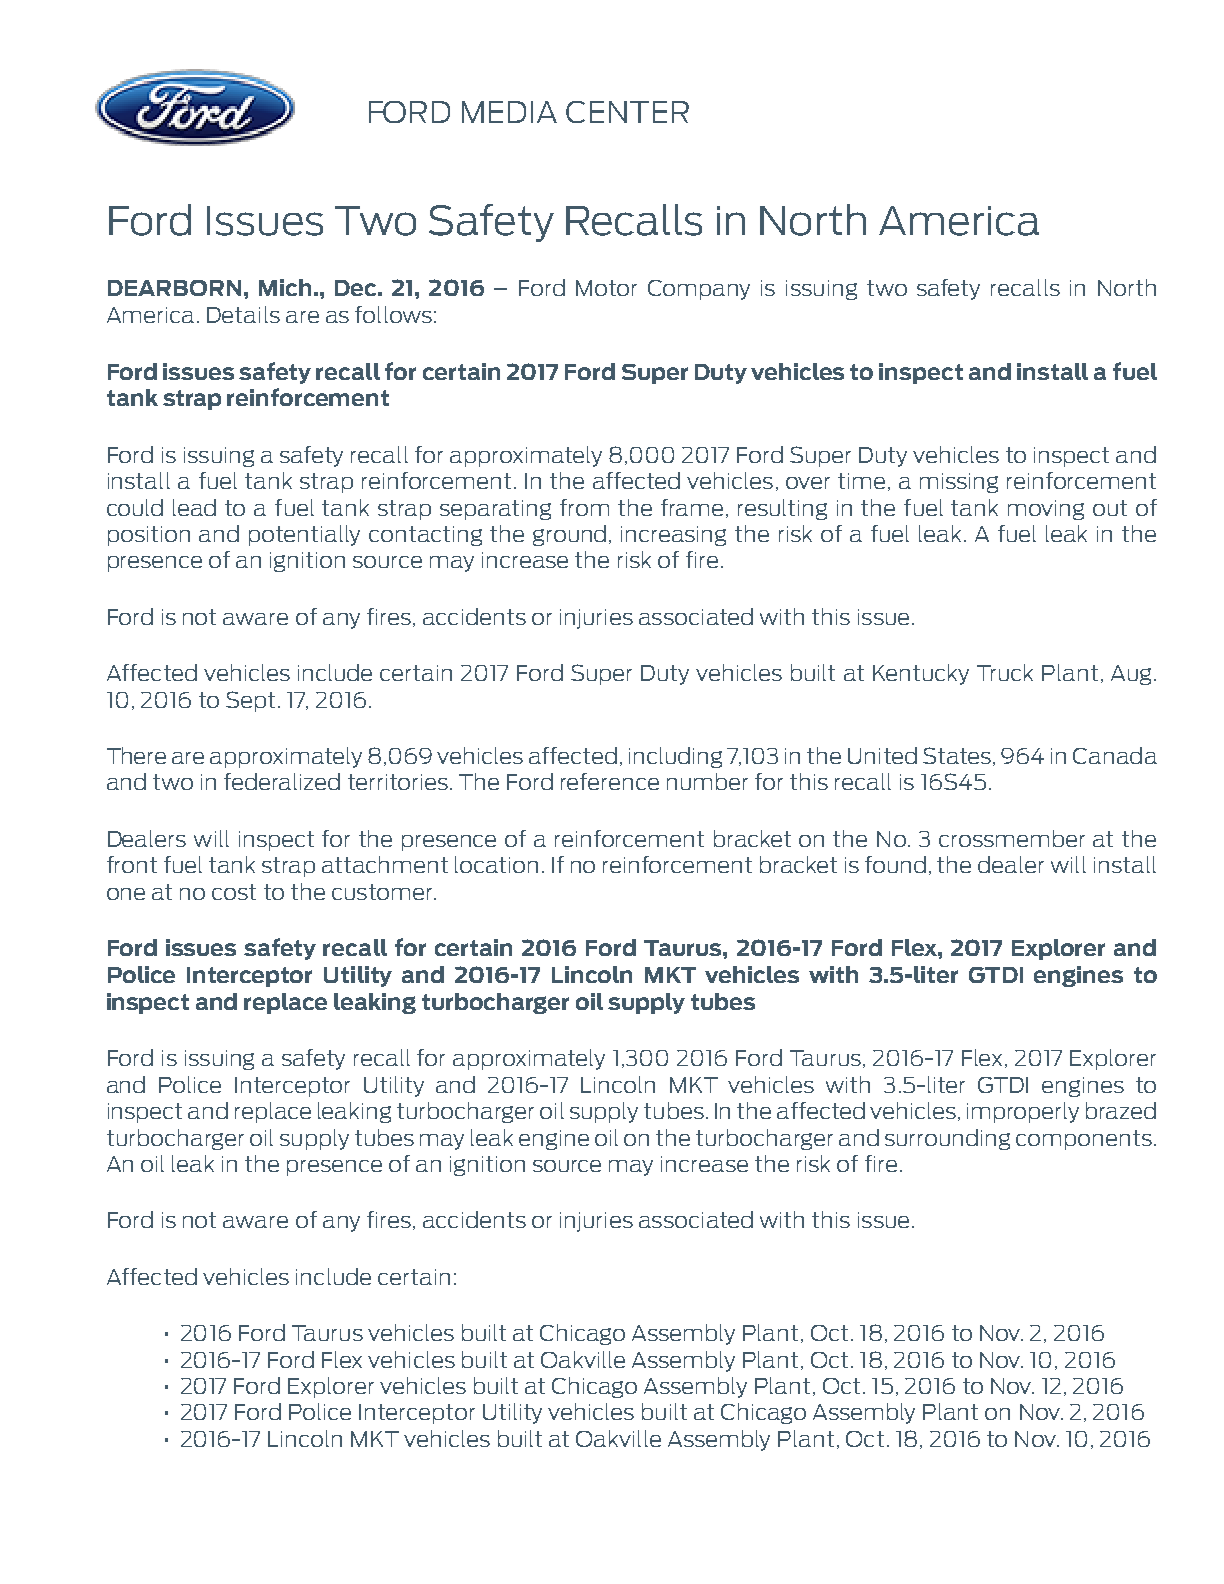 Image resolution: width=1224 pixels, height=1584 pixels. Describe the element at coordinates (947, 1139) in the document. I see `surrounding` at that location.
